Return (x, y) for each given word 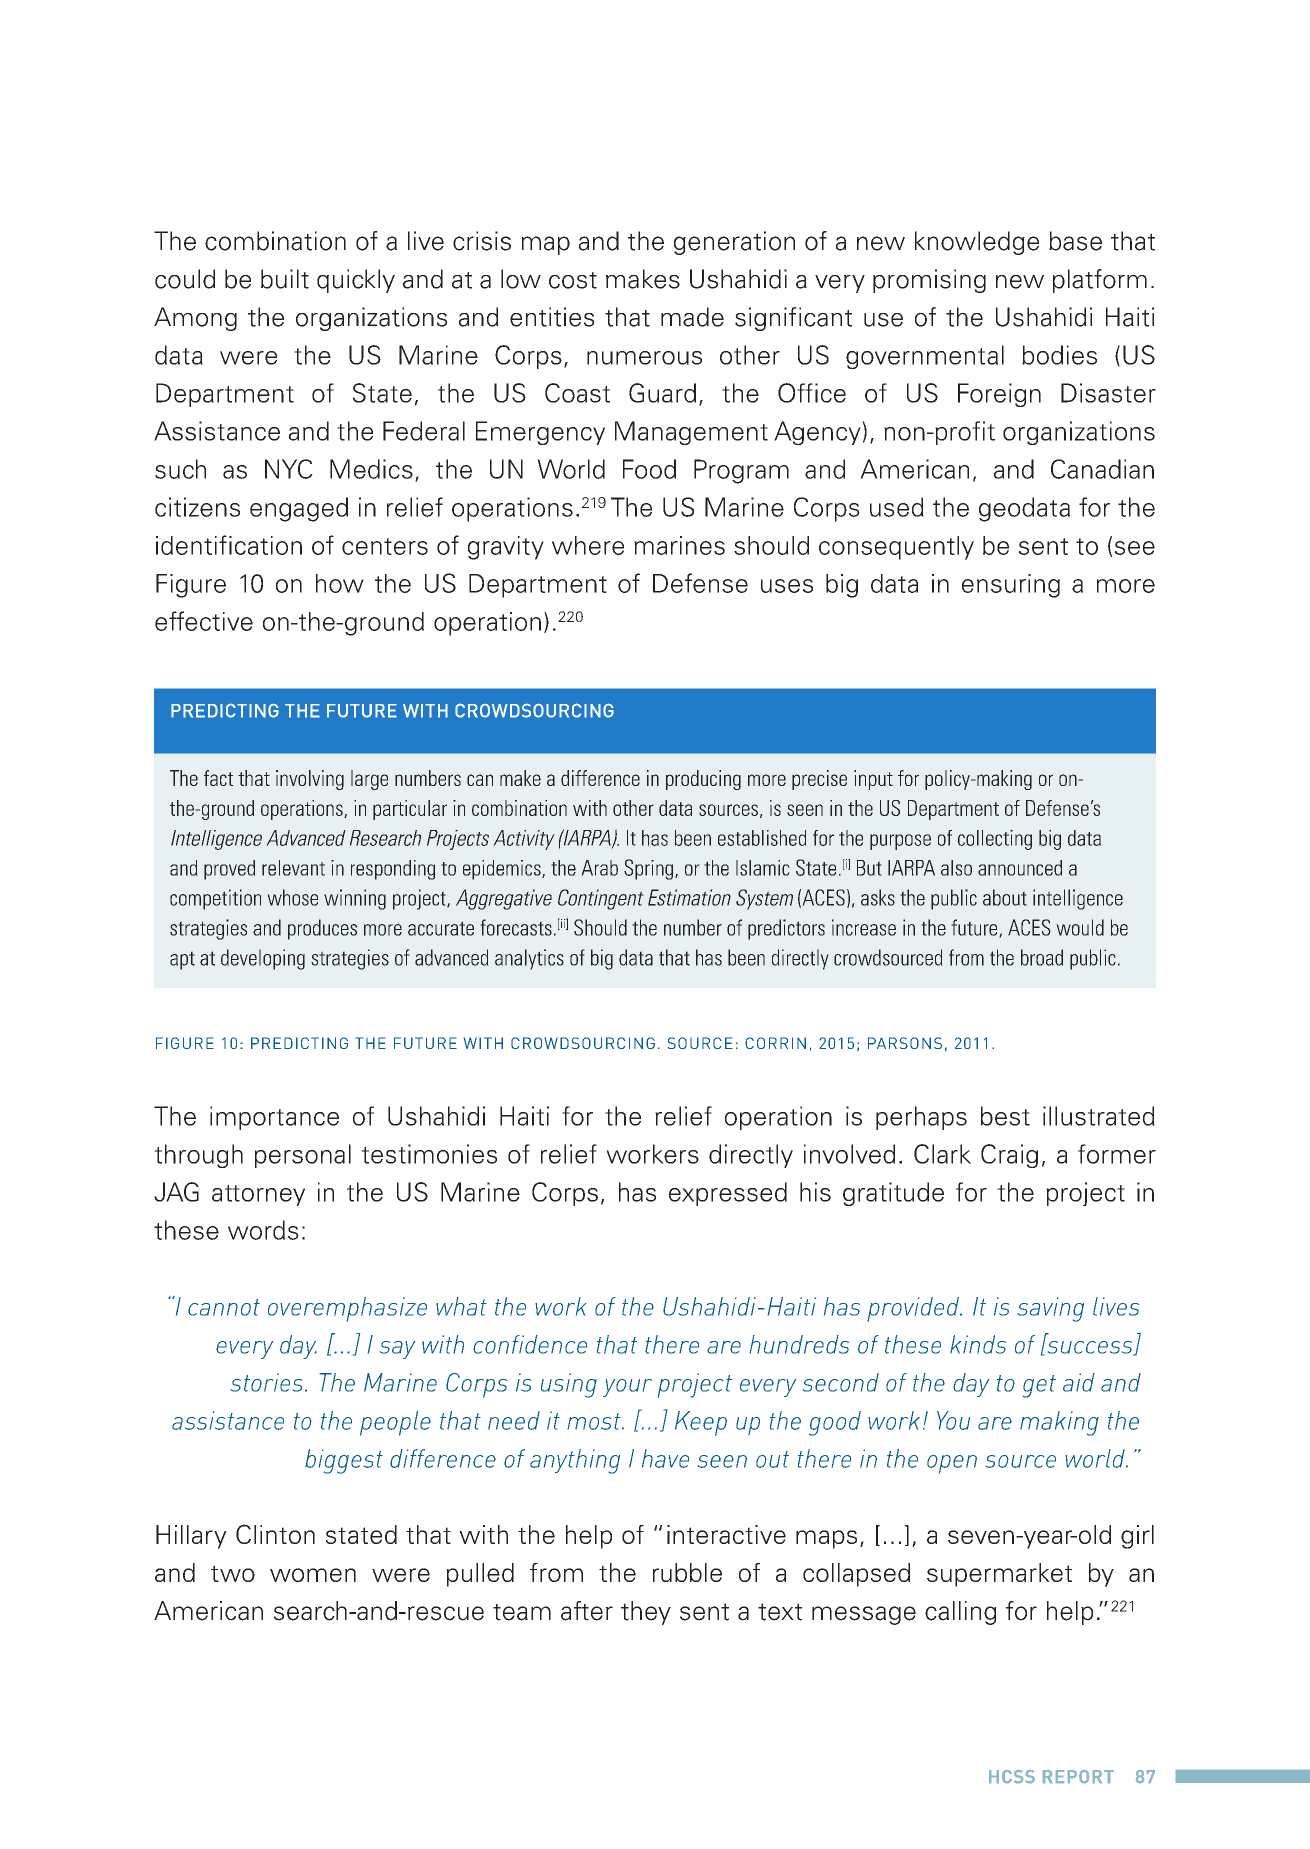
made (692, 317)
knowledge (977, 243)
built (285, 279)
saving (1051, 1309)
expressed (728, 1194)
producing (703, 780)
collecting (995, 840)
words (263, 1230)
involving (310, 780)
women (313, 1575)
